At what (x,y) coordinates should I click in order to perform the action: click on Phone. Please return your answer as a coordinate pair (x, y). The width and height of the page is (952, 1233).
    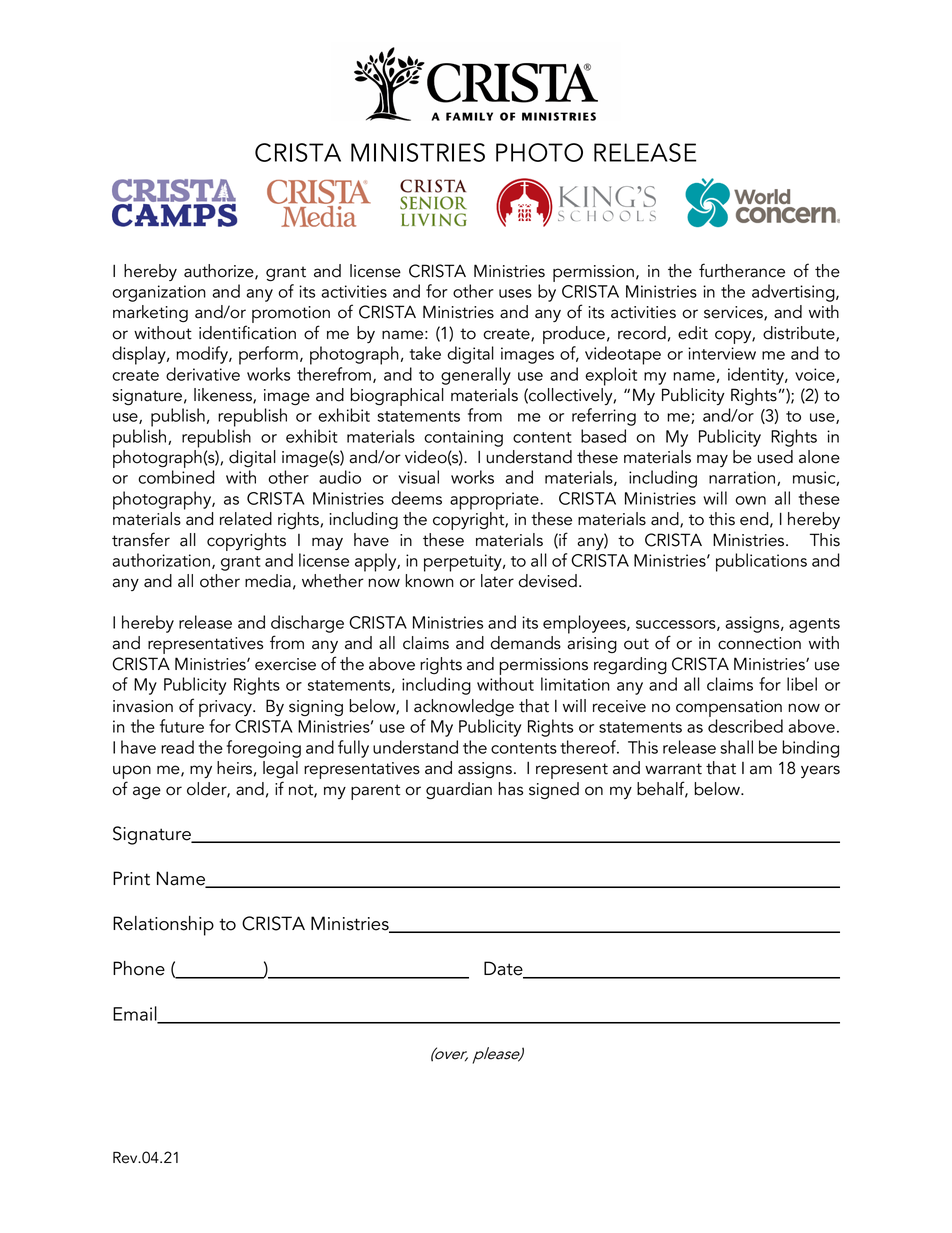
    Looking at the image, I should click on (139, 968).
